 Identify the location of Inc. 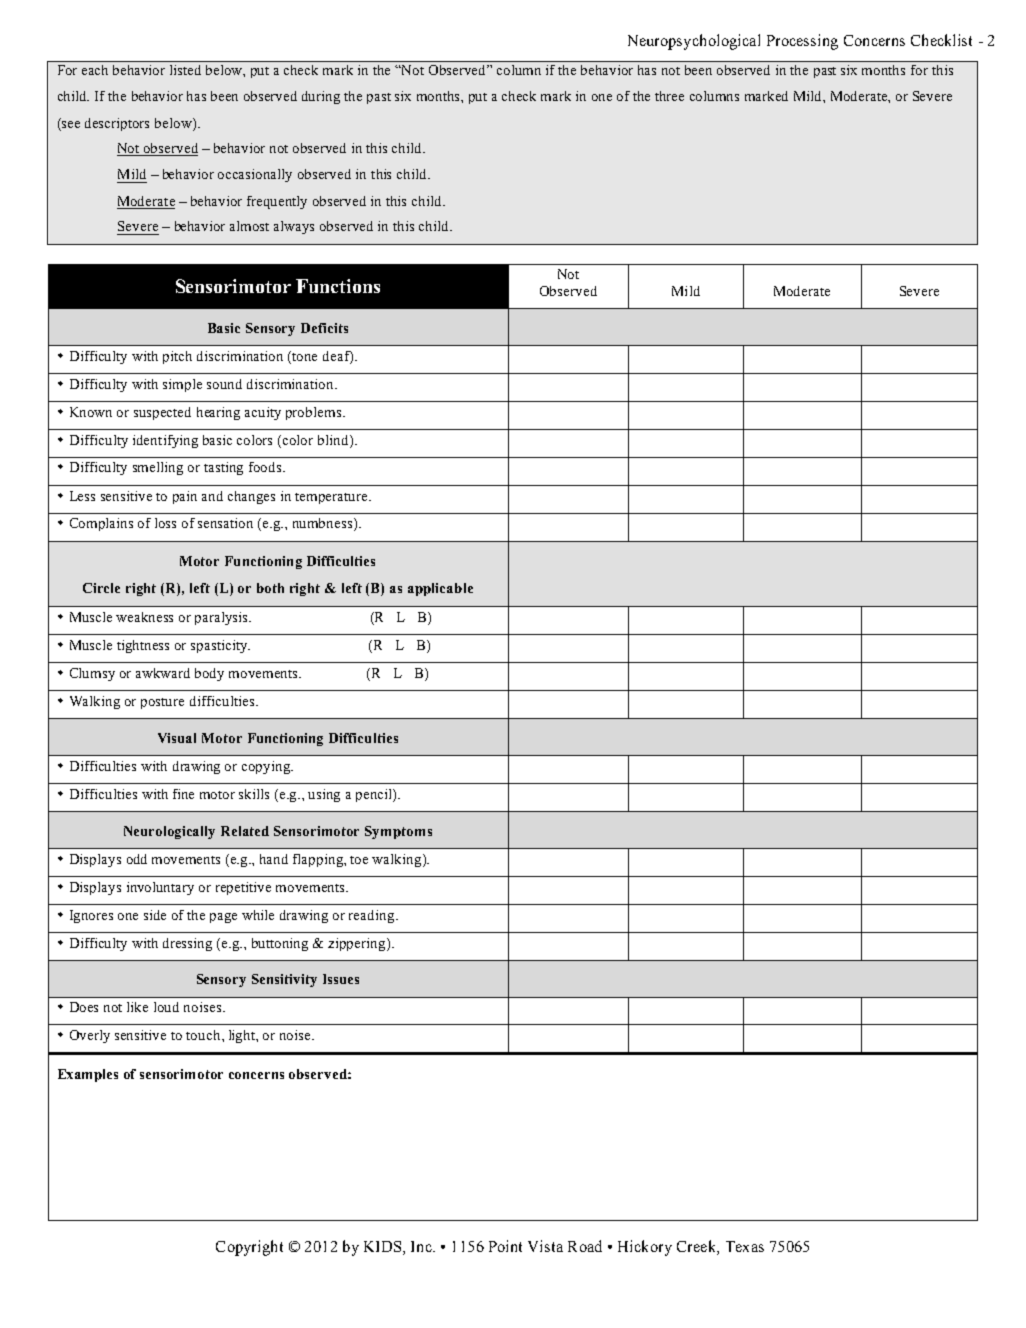
(422, 1246).
